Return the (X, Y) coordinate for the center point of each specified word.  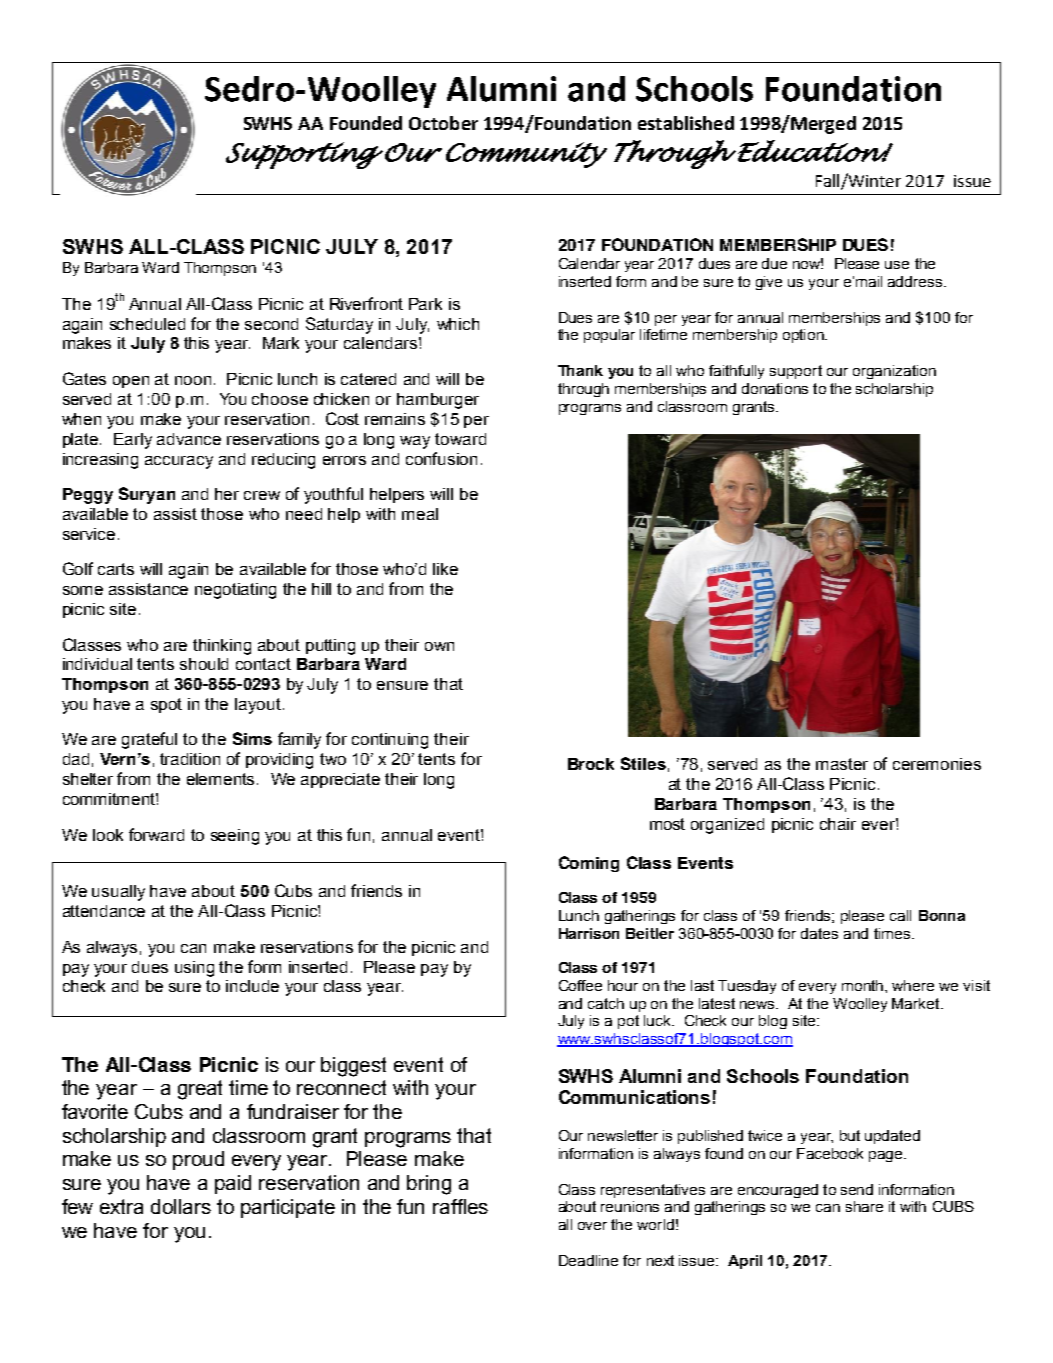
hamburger (438, 401)
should (204, 664)
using (194, 969)
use (897, 265)
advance (189, 439)
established (686, 123)
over (592, 1226)
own (439, 646)
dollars (181, 1206)
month (864, 985)
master (842, 764)
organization (894, 372)
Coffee (580, 985)
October (443, 123)
